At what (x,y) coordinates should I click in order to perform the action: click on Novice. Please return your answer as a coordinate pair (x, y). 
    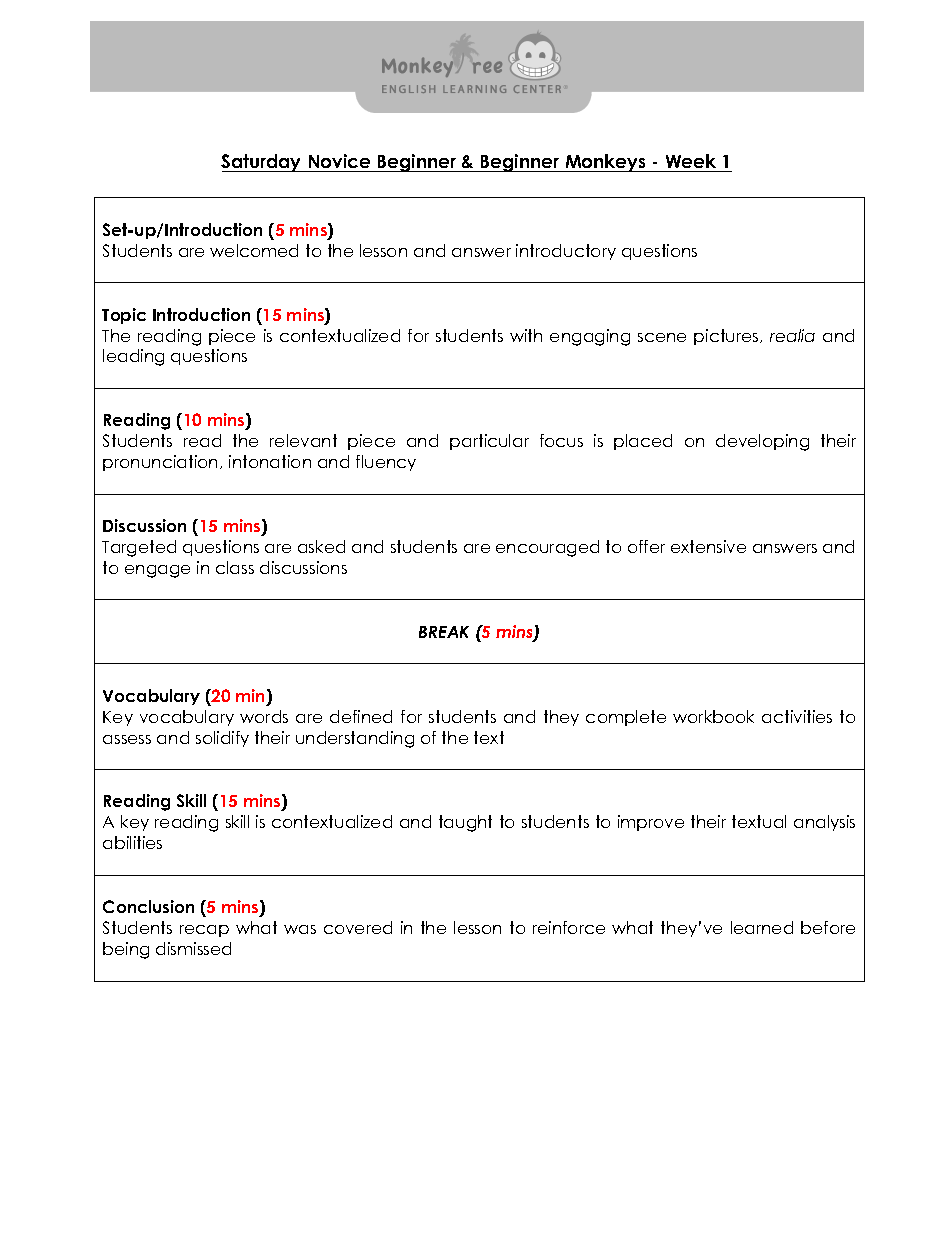
    Looking at the image, I should click on (339, 161).
